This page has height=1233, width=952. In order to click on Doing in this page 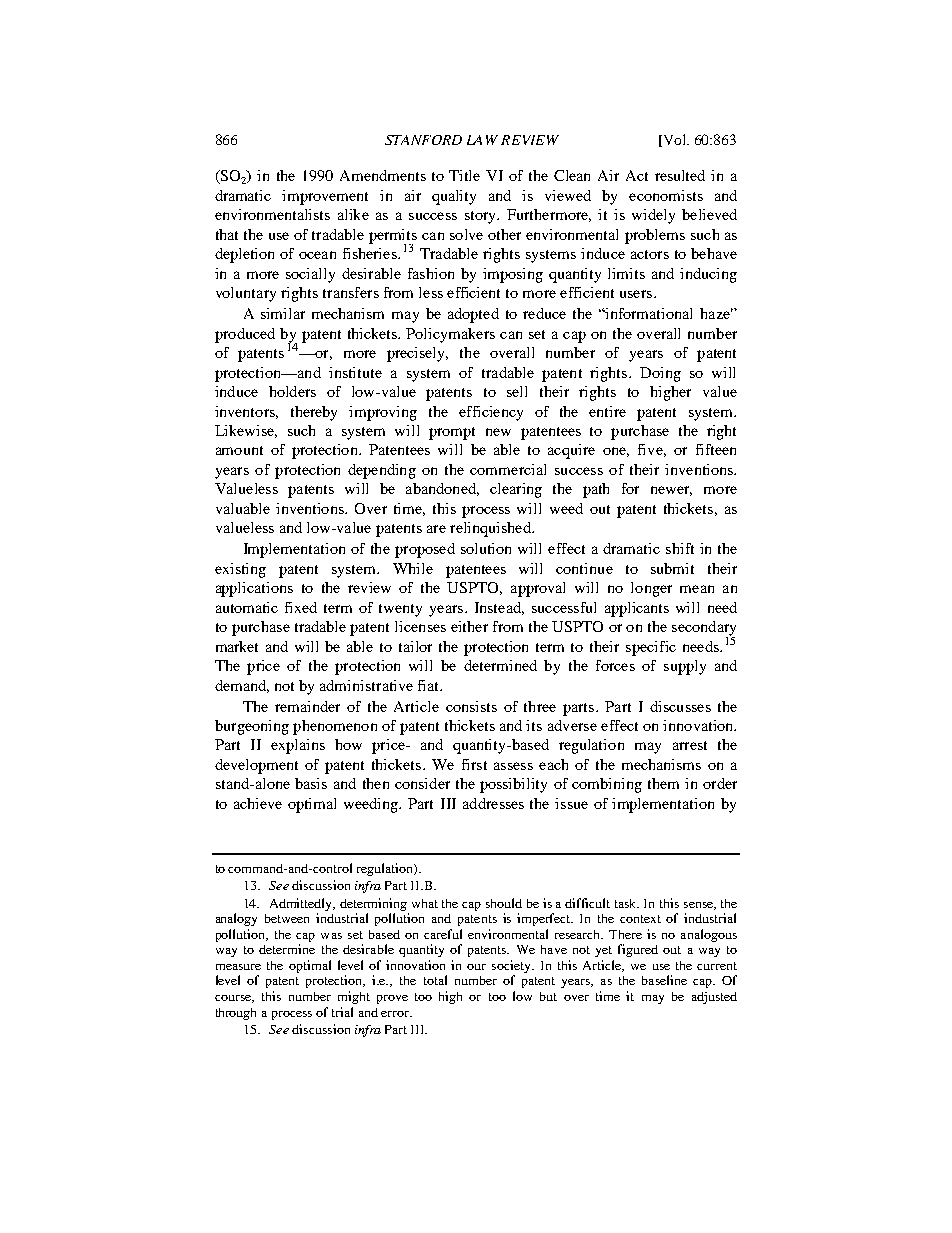, I will do `click(660, 374)`.
